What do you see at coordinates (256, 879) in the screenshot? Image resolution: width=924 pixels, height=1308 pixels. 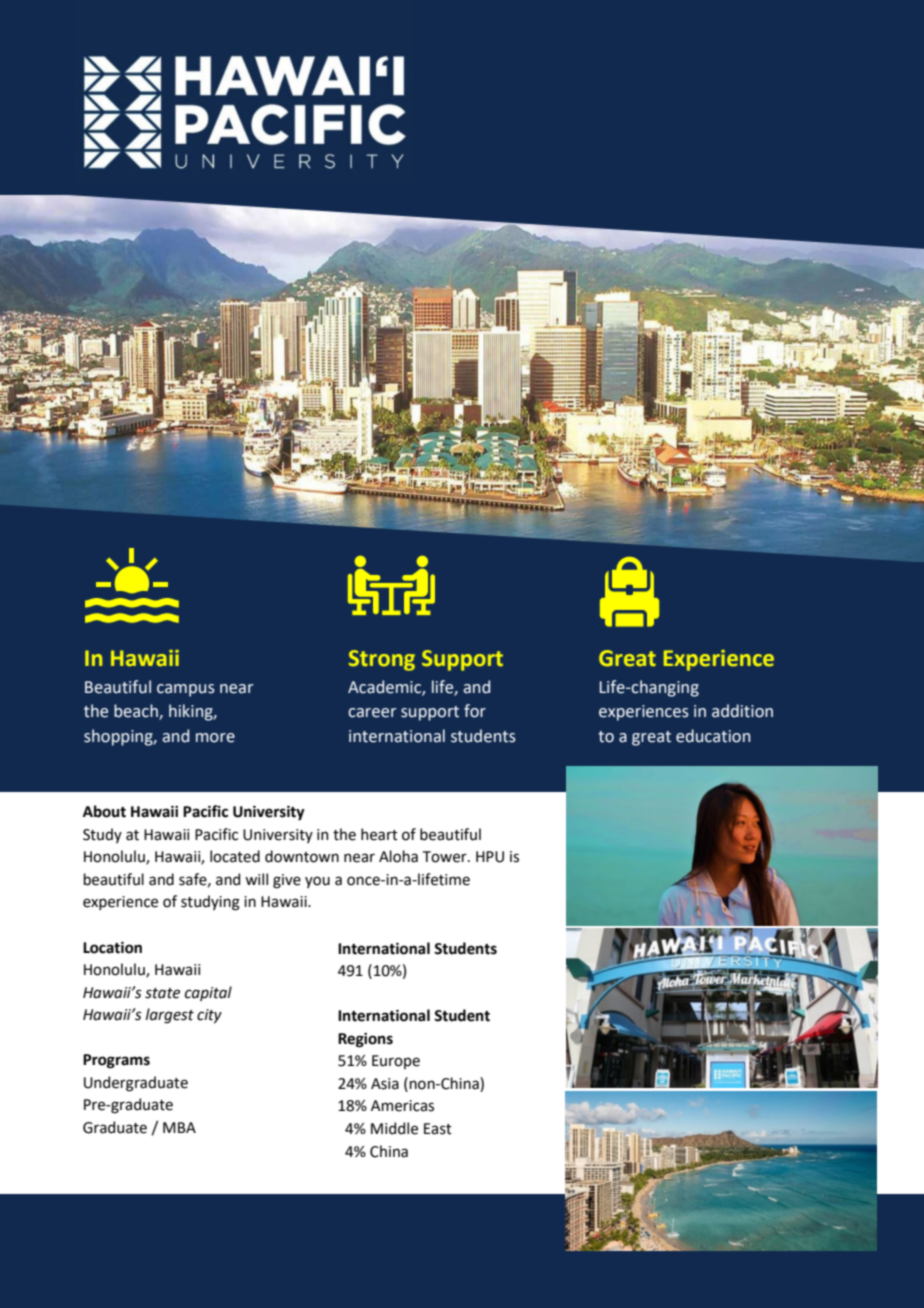 I see `will` at bounding box center [256, 879].
